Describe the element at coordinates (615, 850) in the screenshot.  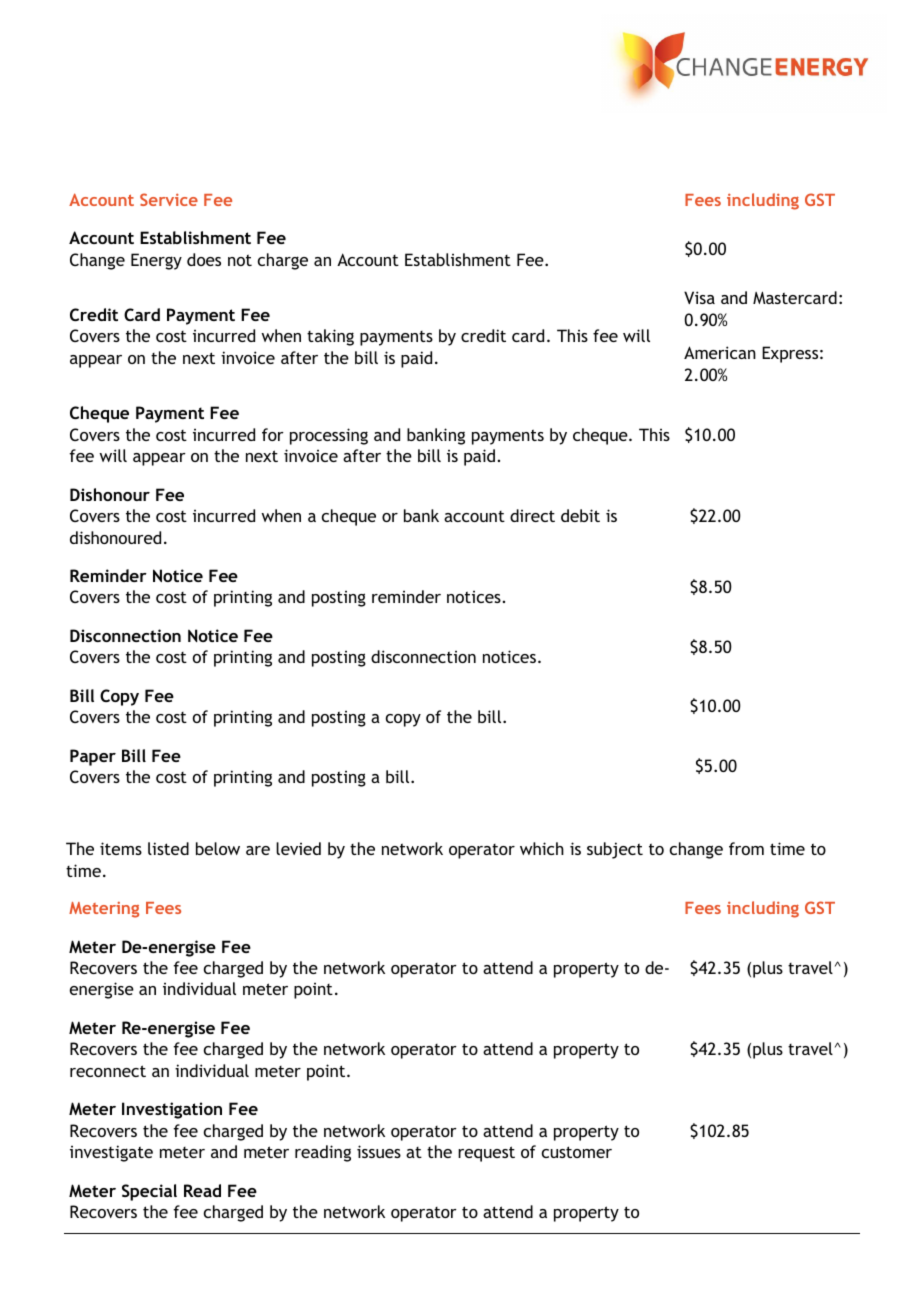
I see `subject` at that location.
